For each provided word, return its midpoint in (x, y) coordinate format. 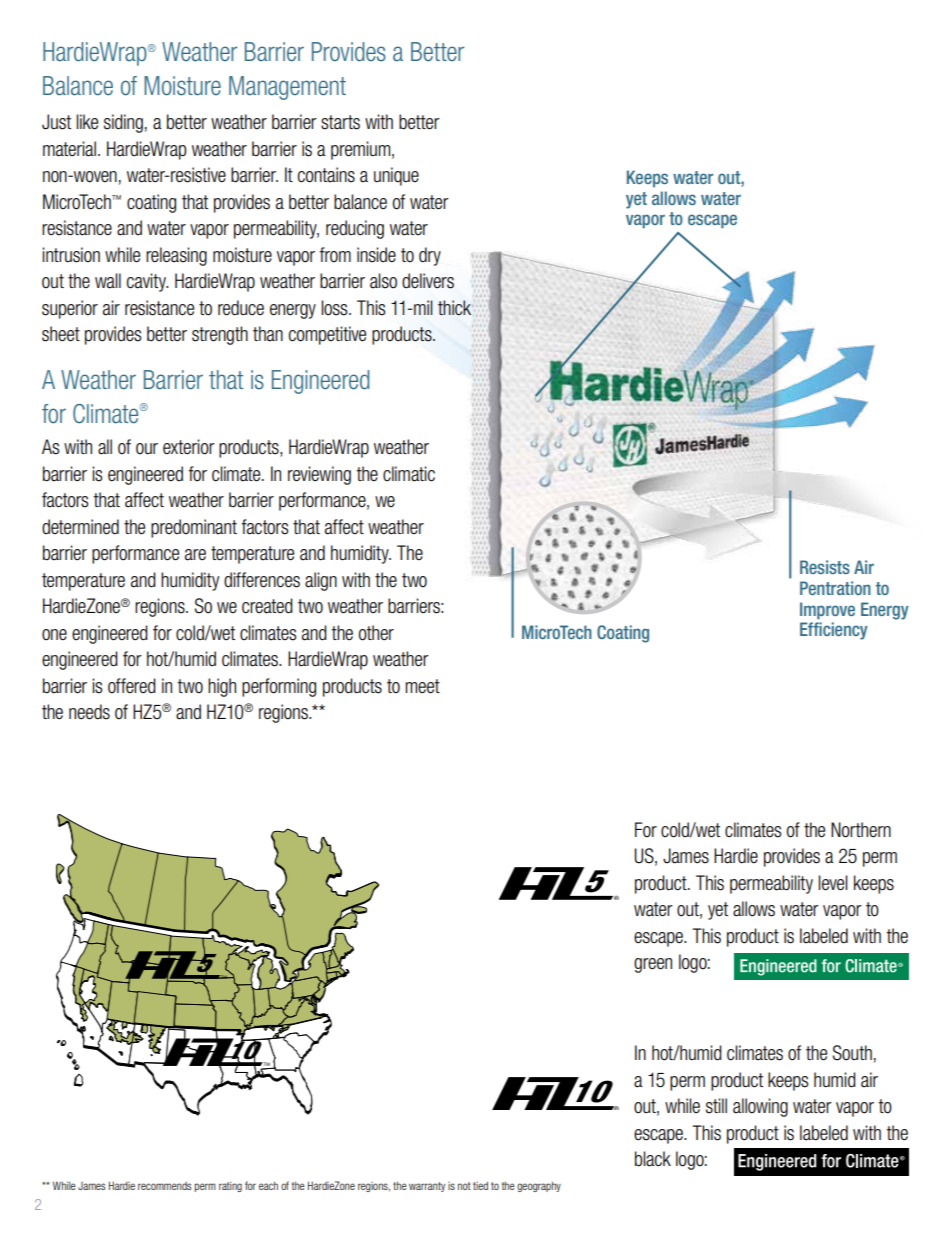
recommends (164, 1186)
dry (430, 256)
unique (396, 176)
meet (422, 686)
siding (123, 123)
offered (132, 686)
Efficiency (834, 631)
